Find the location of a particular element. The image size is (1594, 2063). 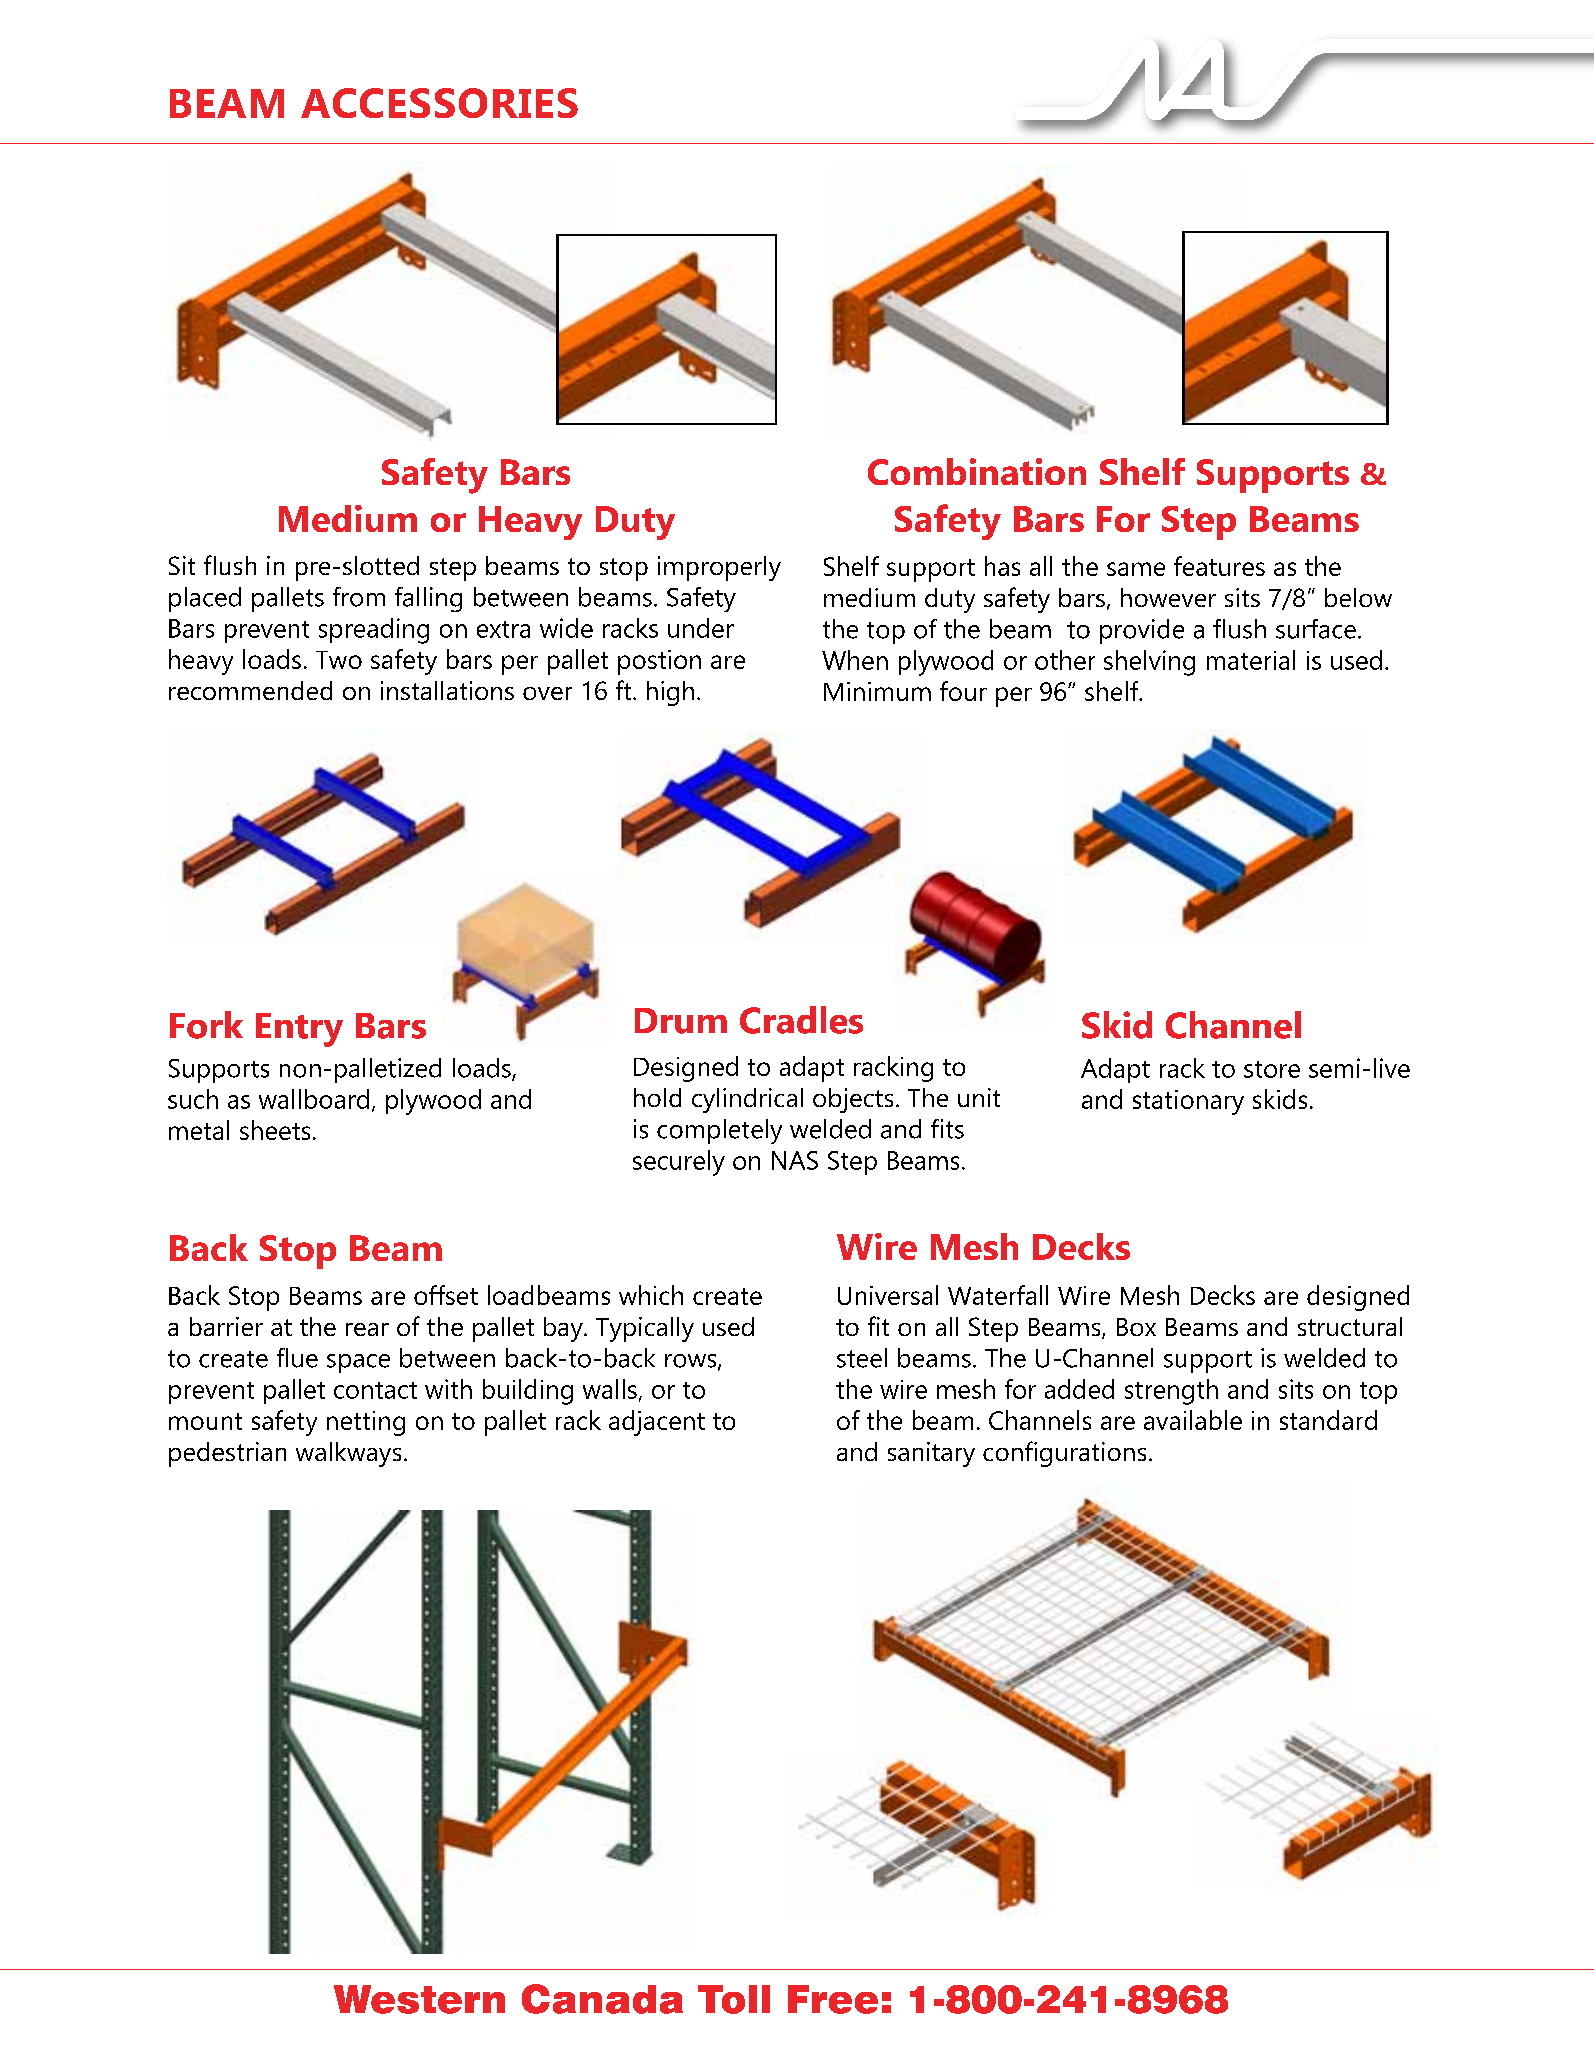

Toll is located at coordinates (734, 1999).
